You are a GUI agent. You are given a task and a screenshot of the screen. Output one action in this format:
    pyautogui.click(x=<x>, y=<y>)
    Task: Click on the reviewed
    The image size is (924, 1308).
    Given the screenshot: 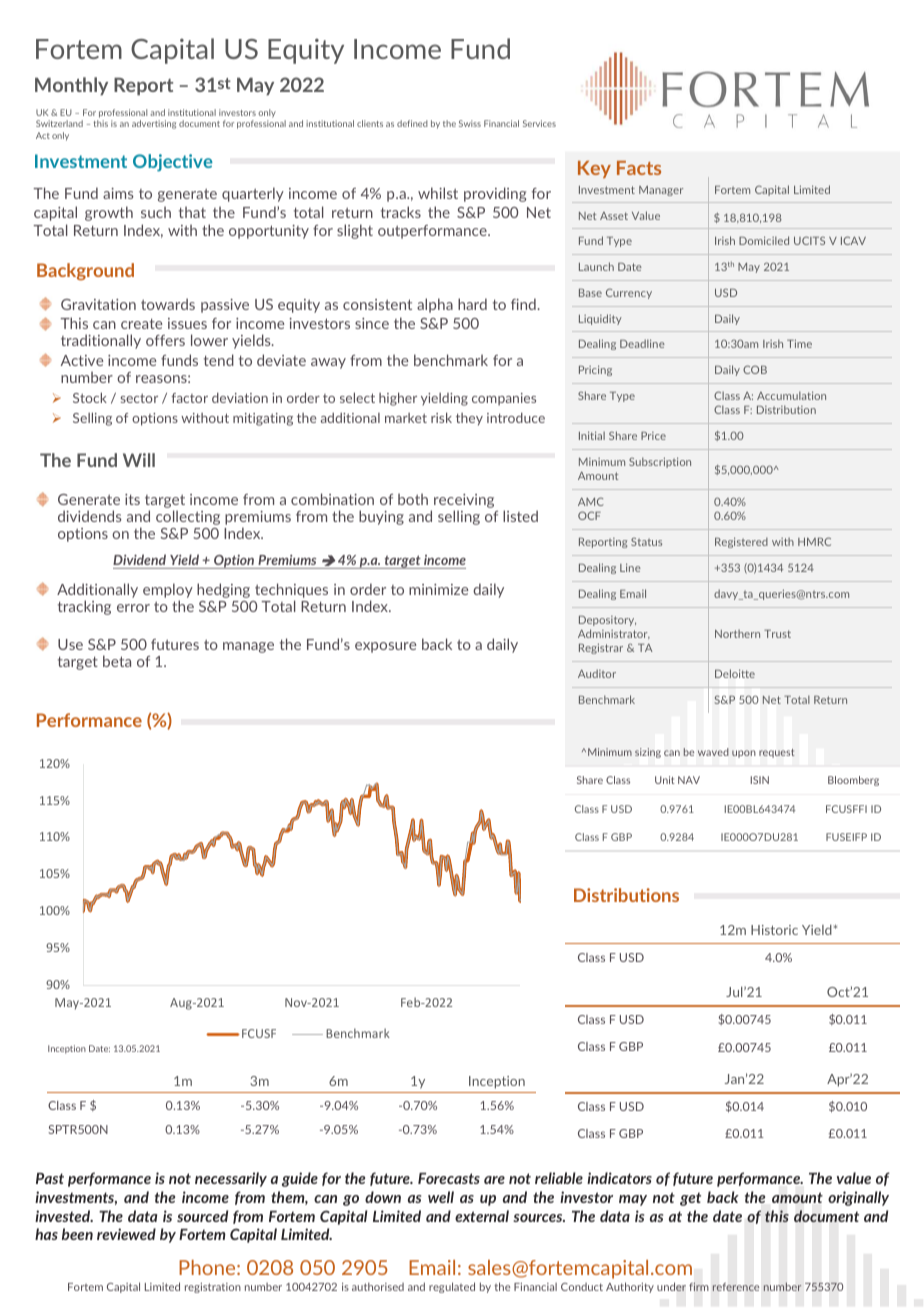 What is the action you would take?
    pyautogui.click(x=126, y=1234)
